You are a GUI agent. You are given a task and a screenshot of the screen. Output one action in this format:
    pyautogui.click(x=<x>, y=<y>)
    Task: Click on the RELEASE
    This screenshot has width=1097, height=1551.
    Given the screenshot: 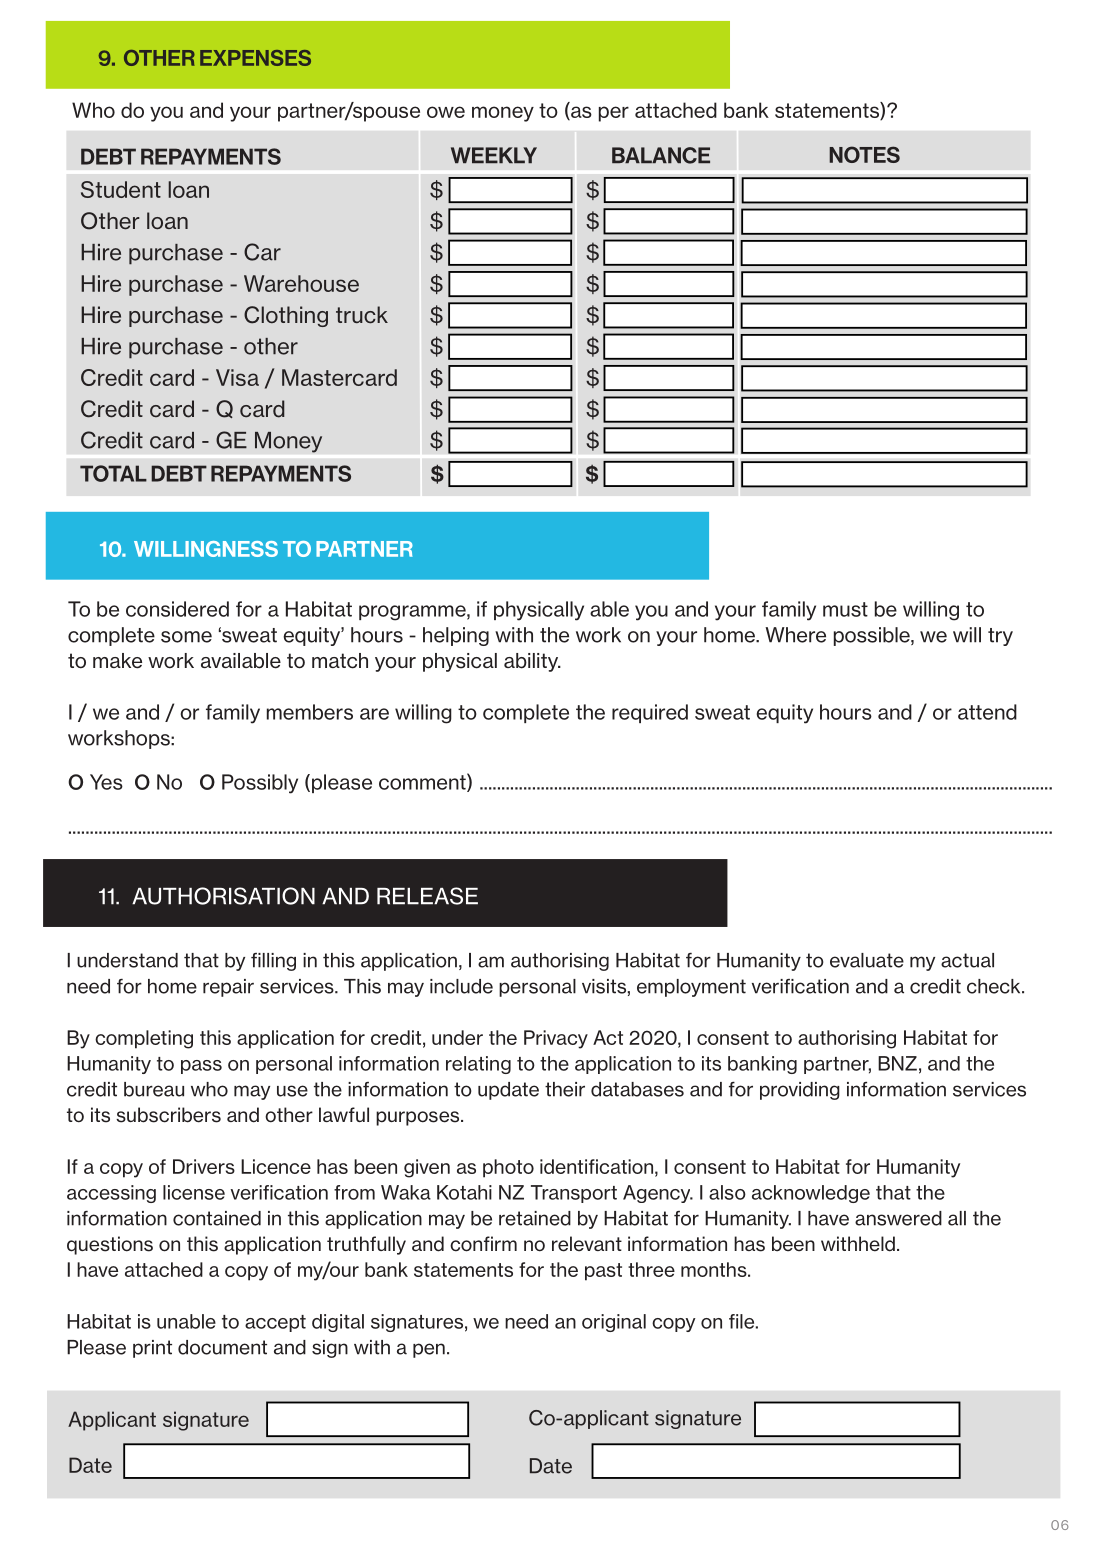 What is the action you would take?
    pyautogui.click(x=427, y=896)
